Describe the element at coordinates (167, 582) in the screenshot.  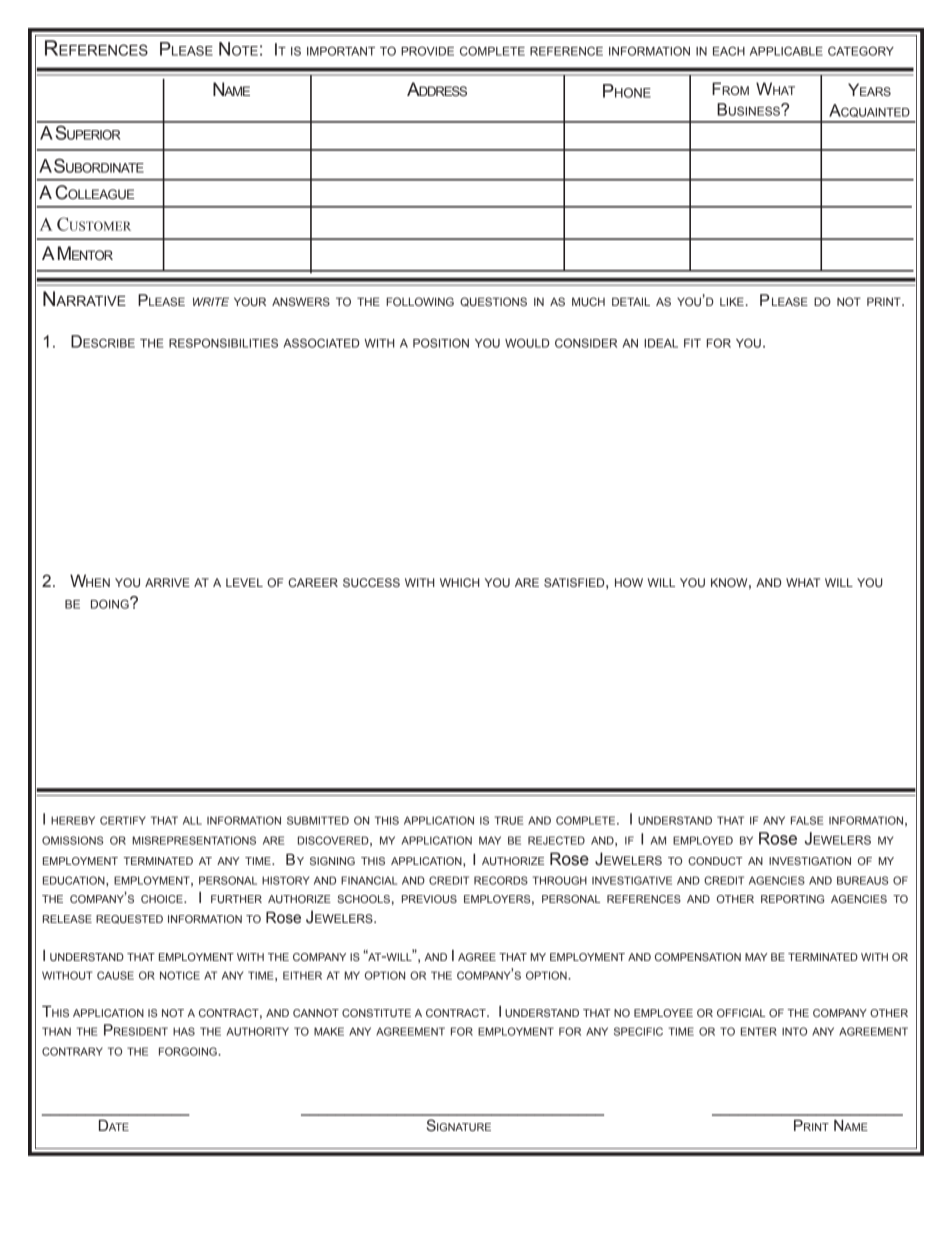
I see `ARRIVE` at that location.
